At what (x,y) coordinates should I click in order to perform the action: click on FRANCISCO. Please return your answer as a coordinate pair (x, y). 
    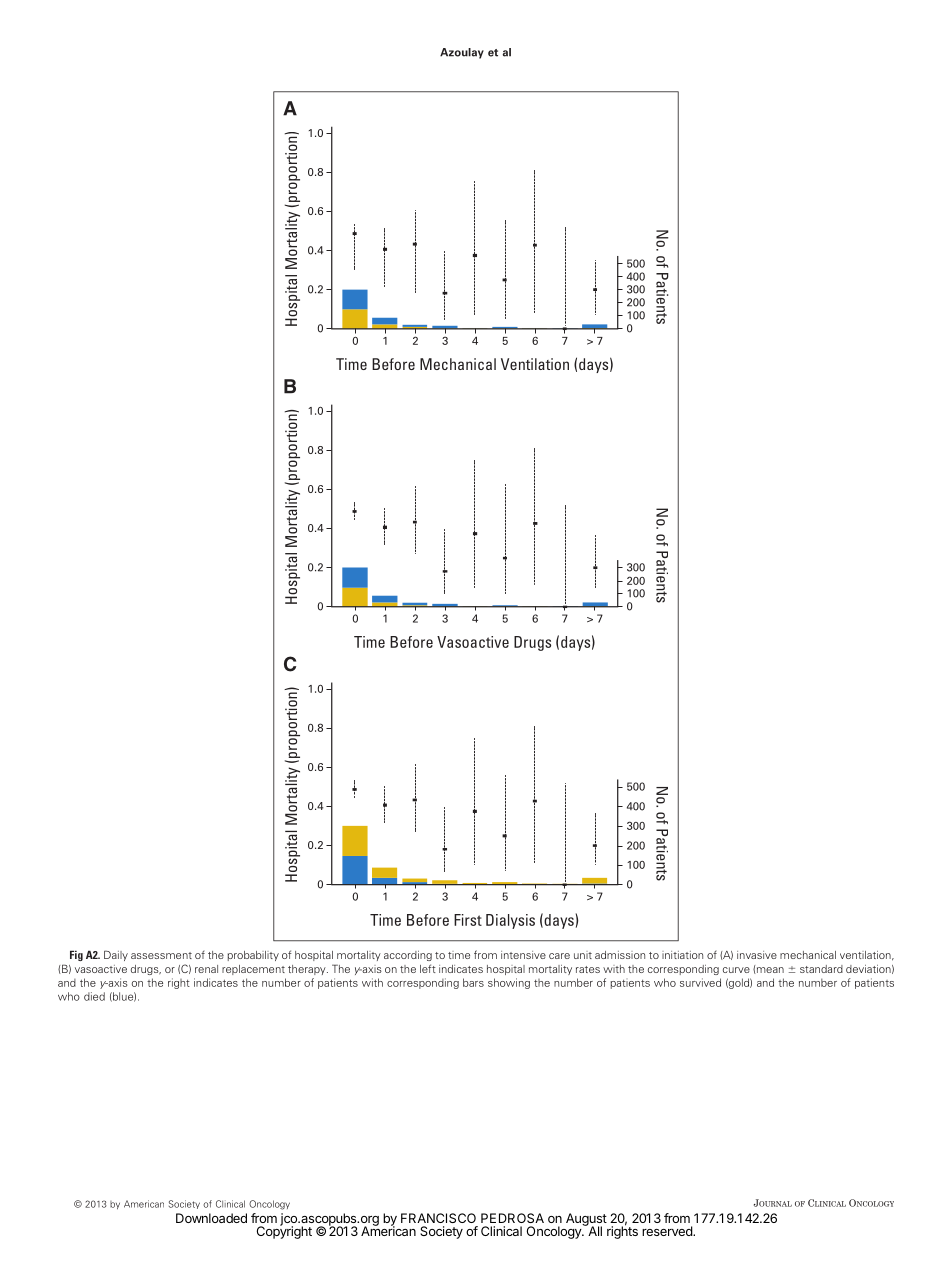
    Looking at the image, I should click on (438, 1218).
